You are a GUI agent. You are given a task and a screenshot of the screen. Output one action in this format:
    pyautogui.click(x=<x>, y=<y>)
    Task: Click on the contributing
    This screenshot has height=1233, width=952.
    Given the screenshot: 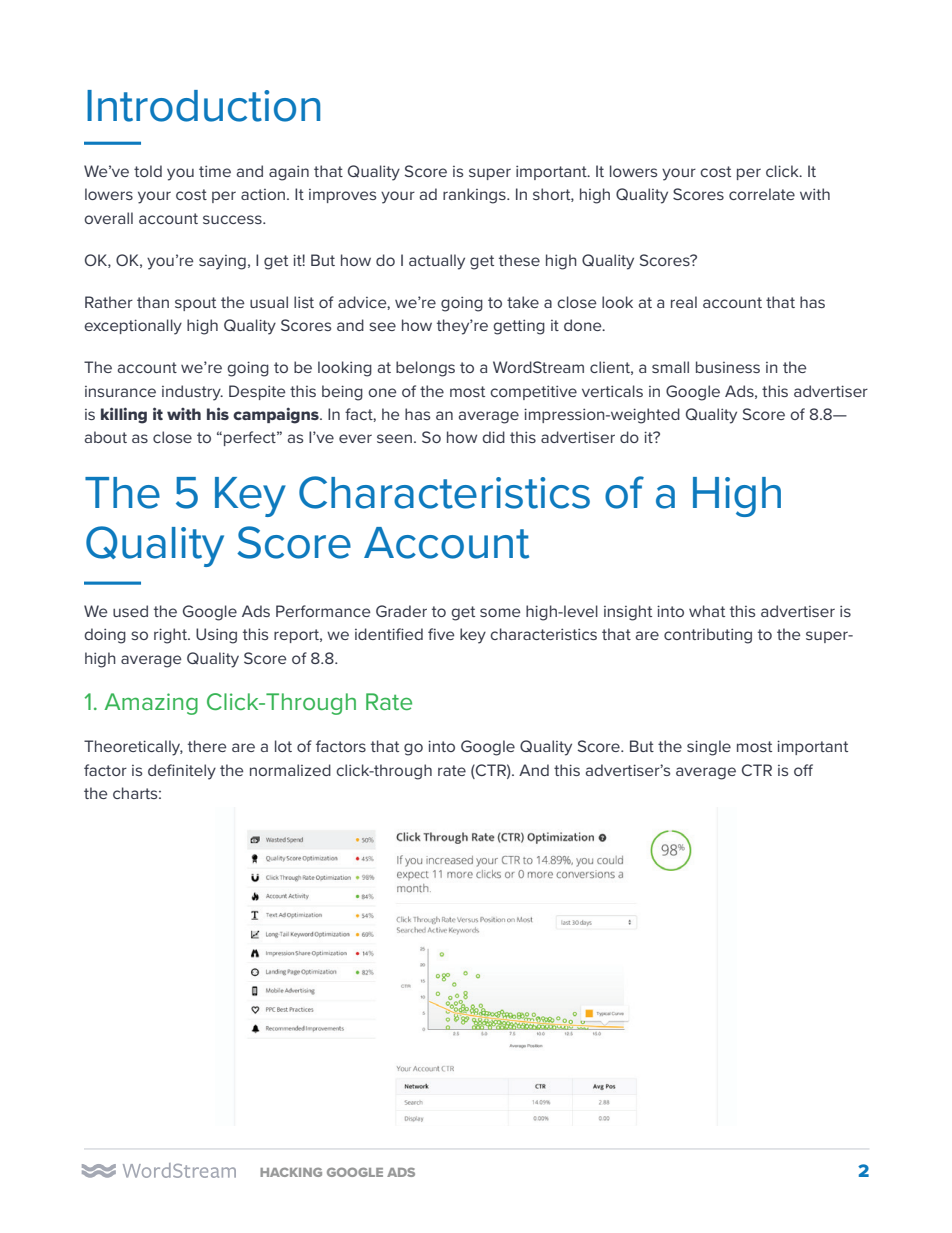 What is the action you would take?
    pyautogui.click(x=708, y=636)
